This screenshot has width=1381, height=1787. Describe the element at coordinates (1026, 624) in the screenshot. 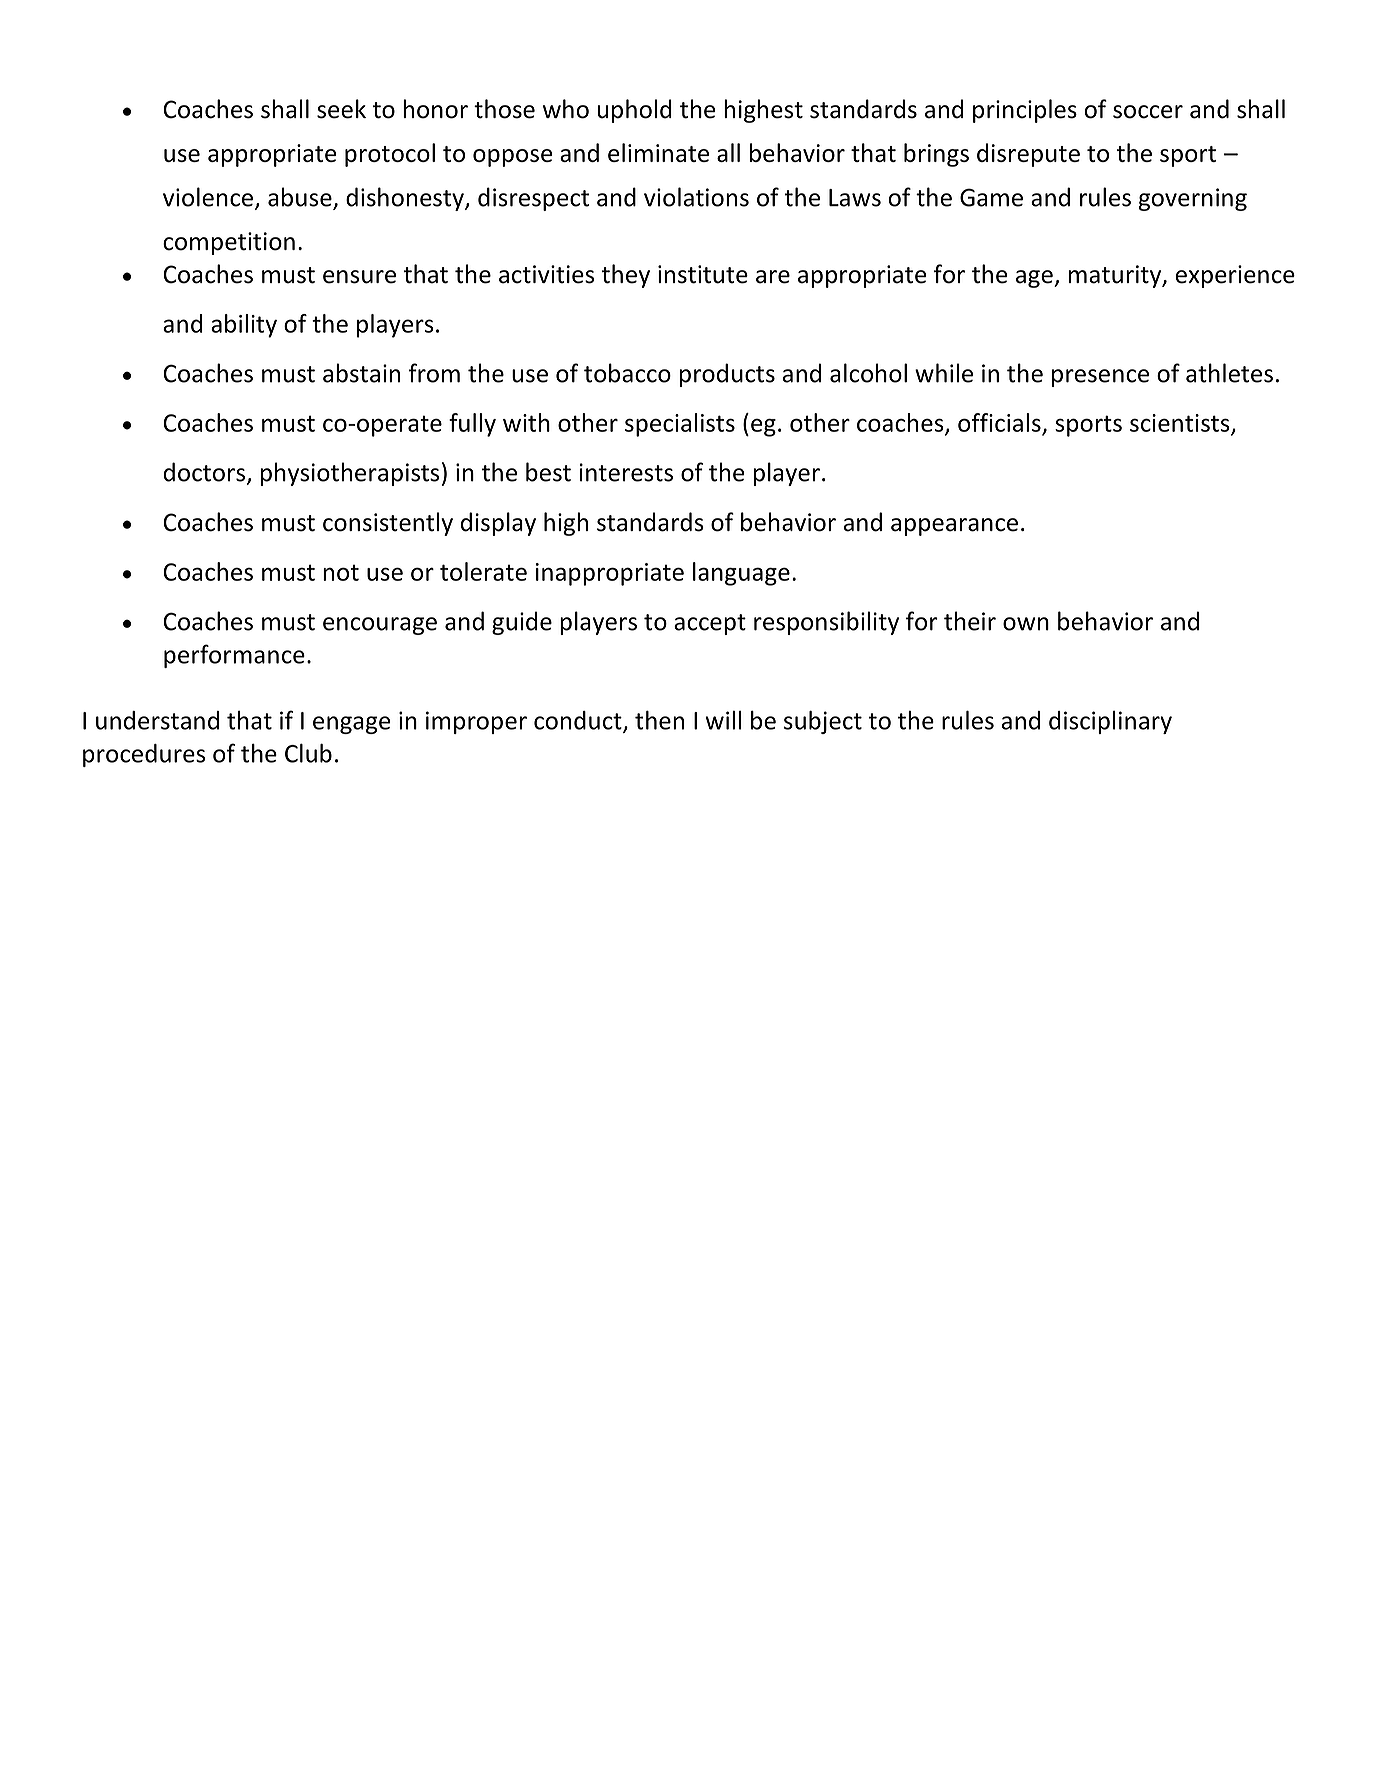

I see `own` at that location.
